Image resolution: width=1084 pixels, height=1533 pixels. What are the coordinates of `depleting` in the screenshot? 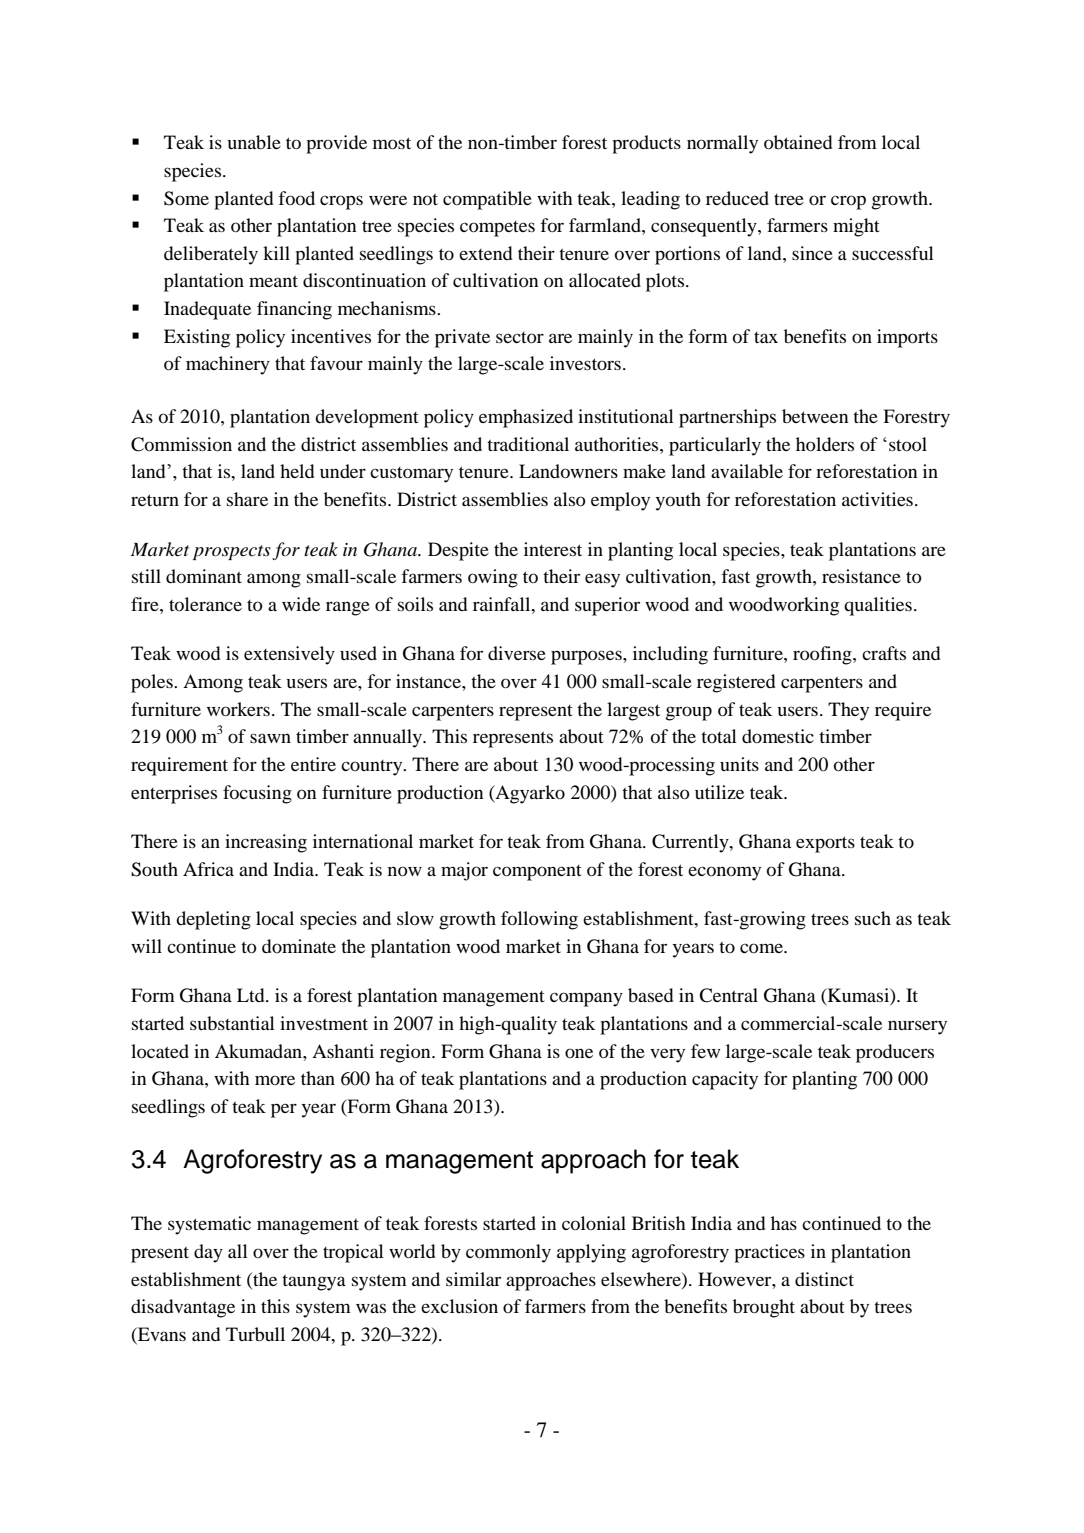 It's located at (213, 920).
